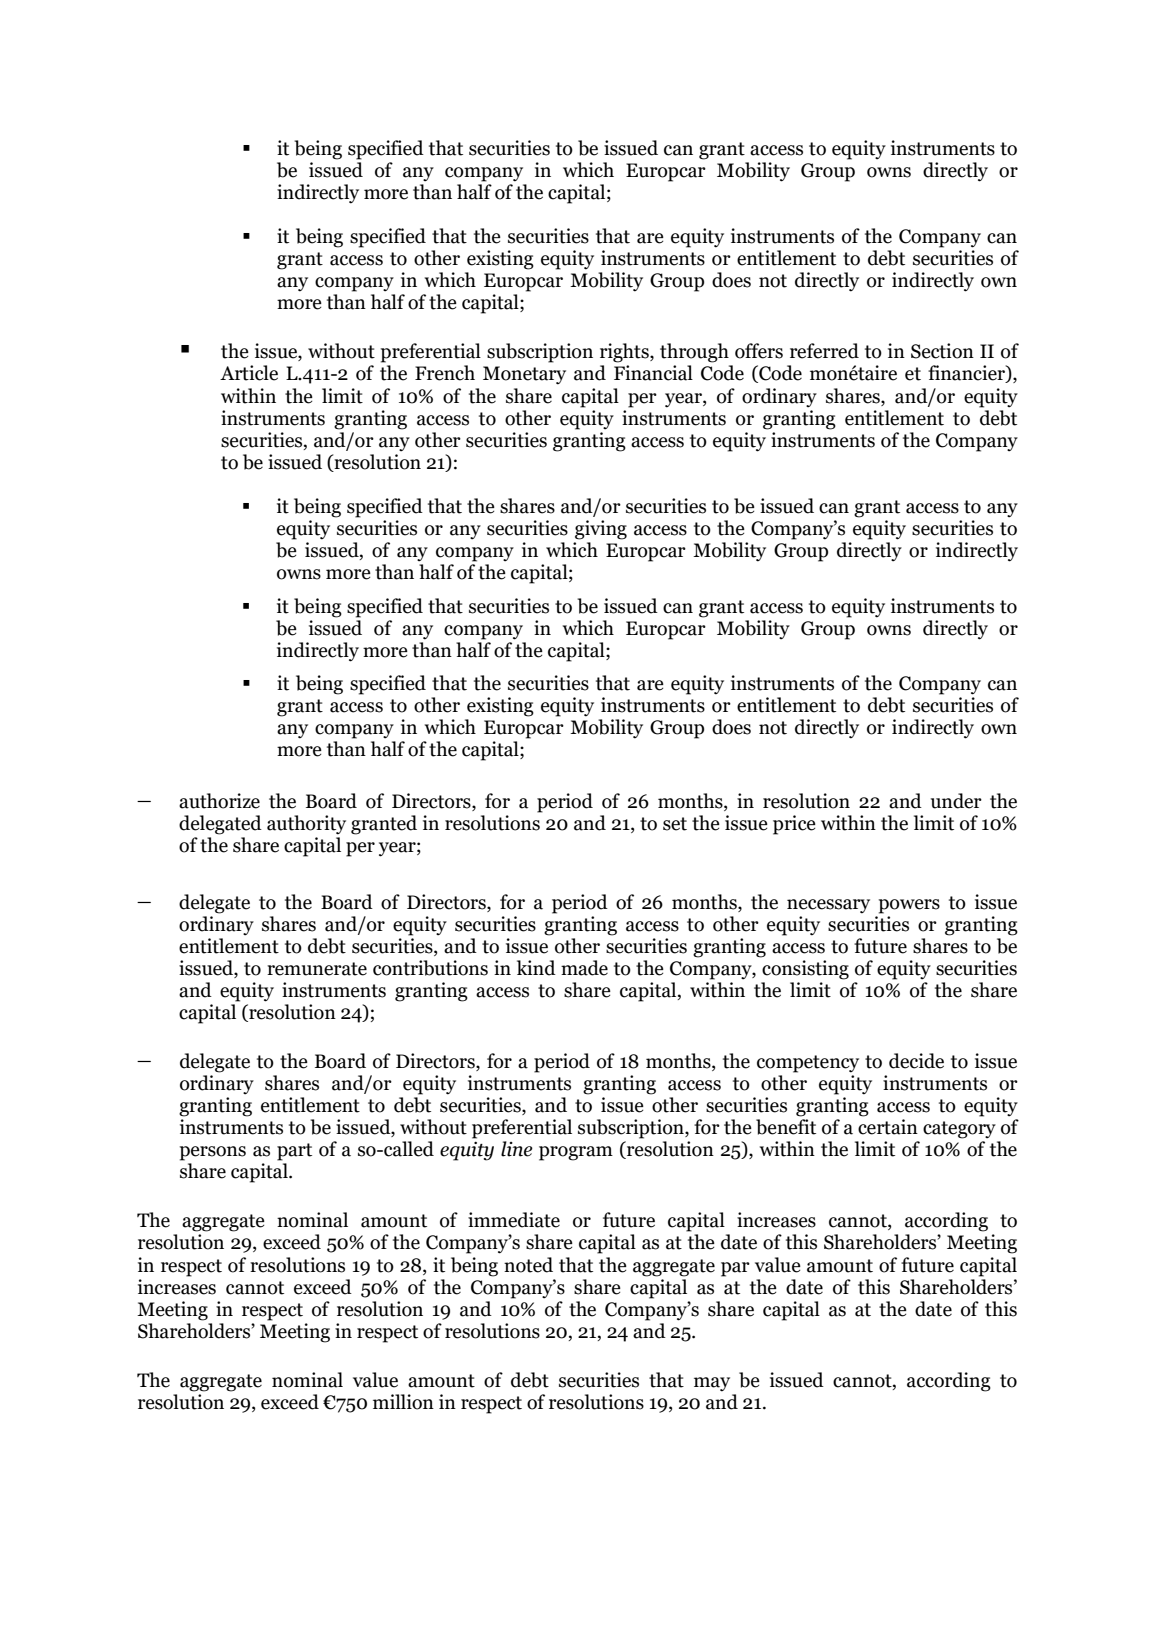 This page has width=1155, height=1633. I want to click on Article, so click(249, 373).
